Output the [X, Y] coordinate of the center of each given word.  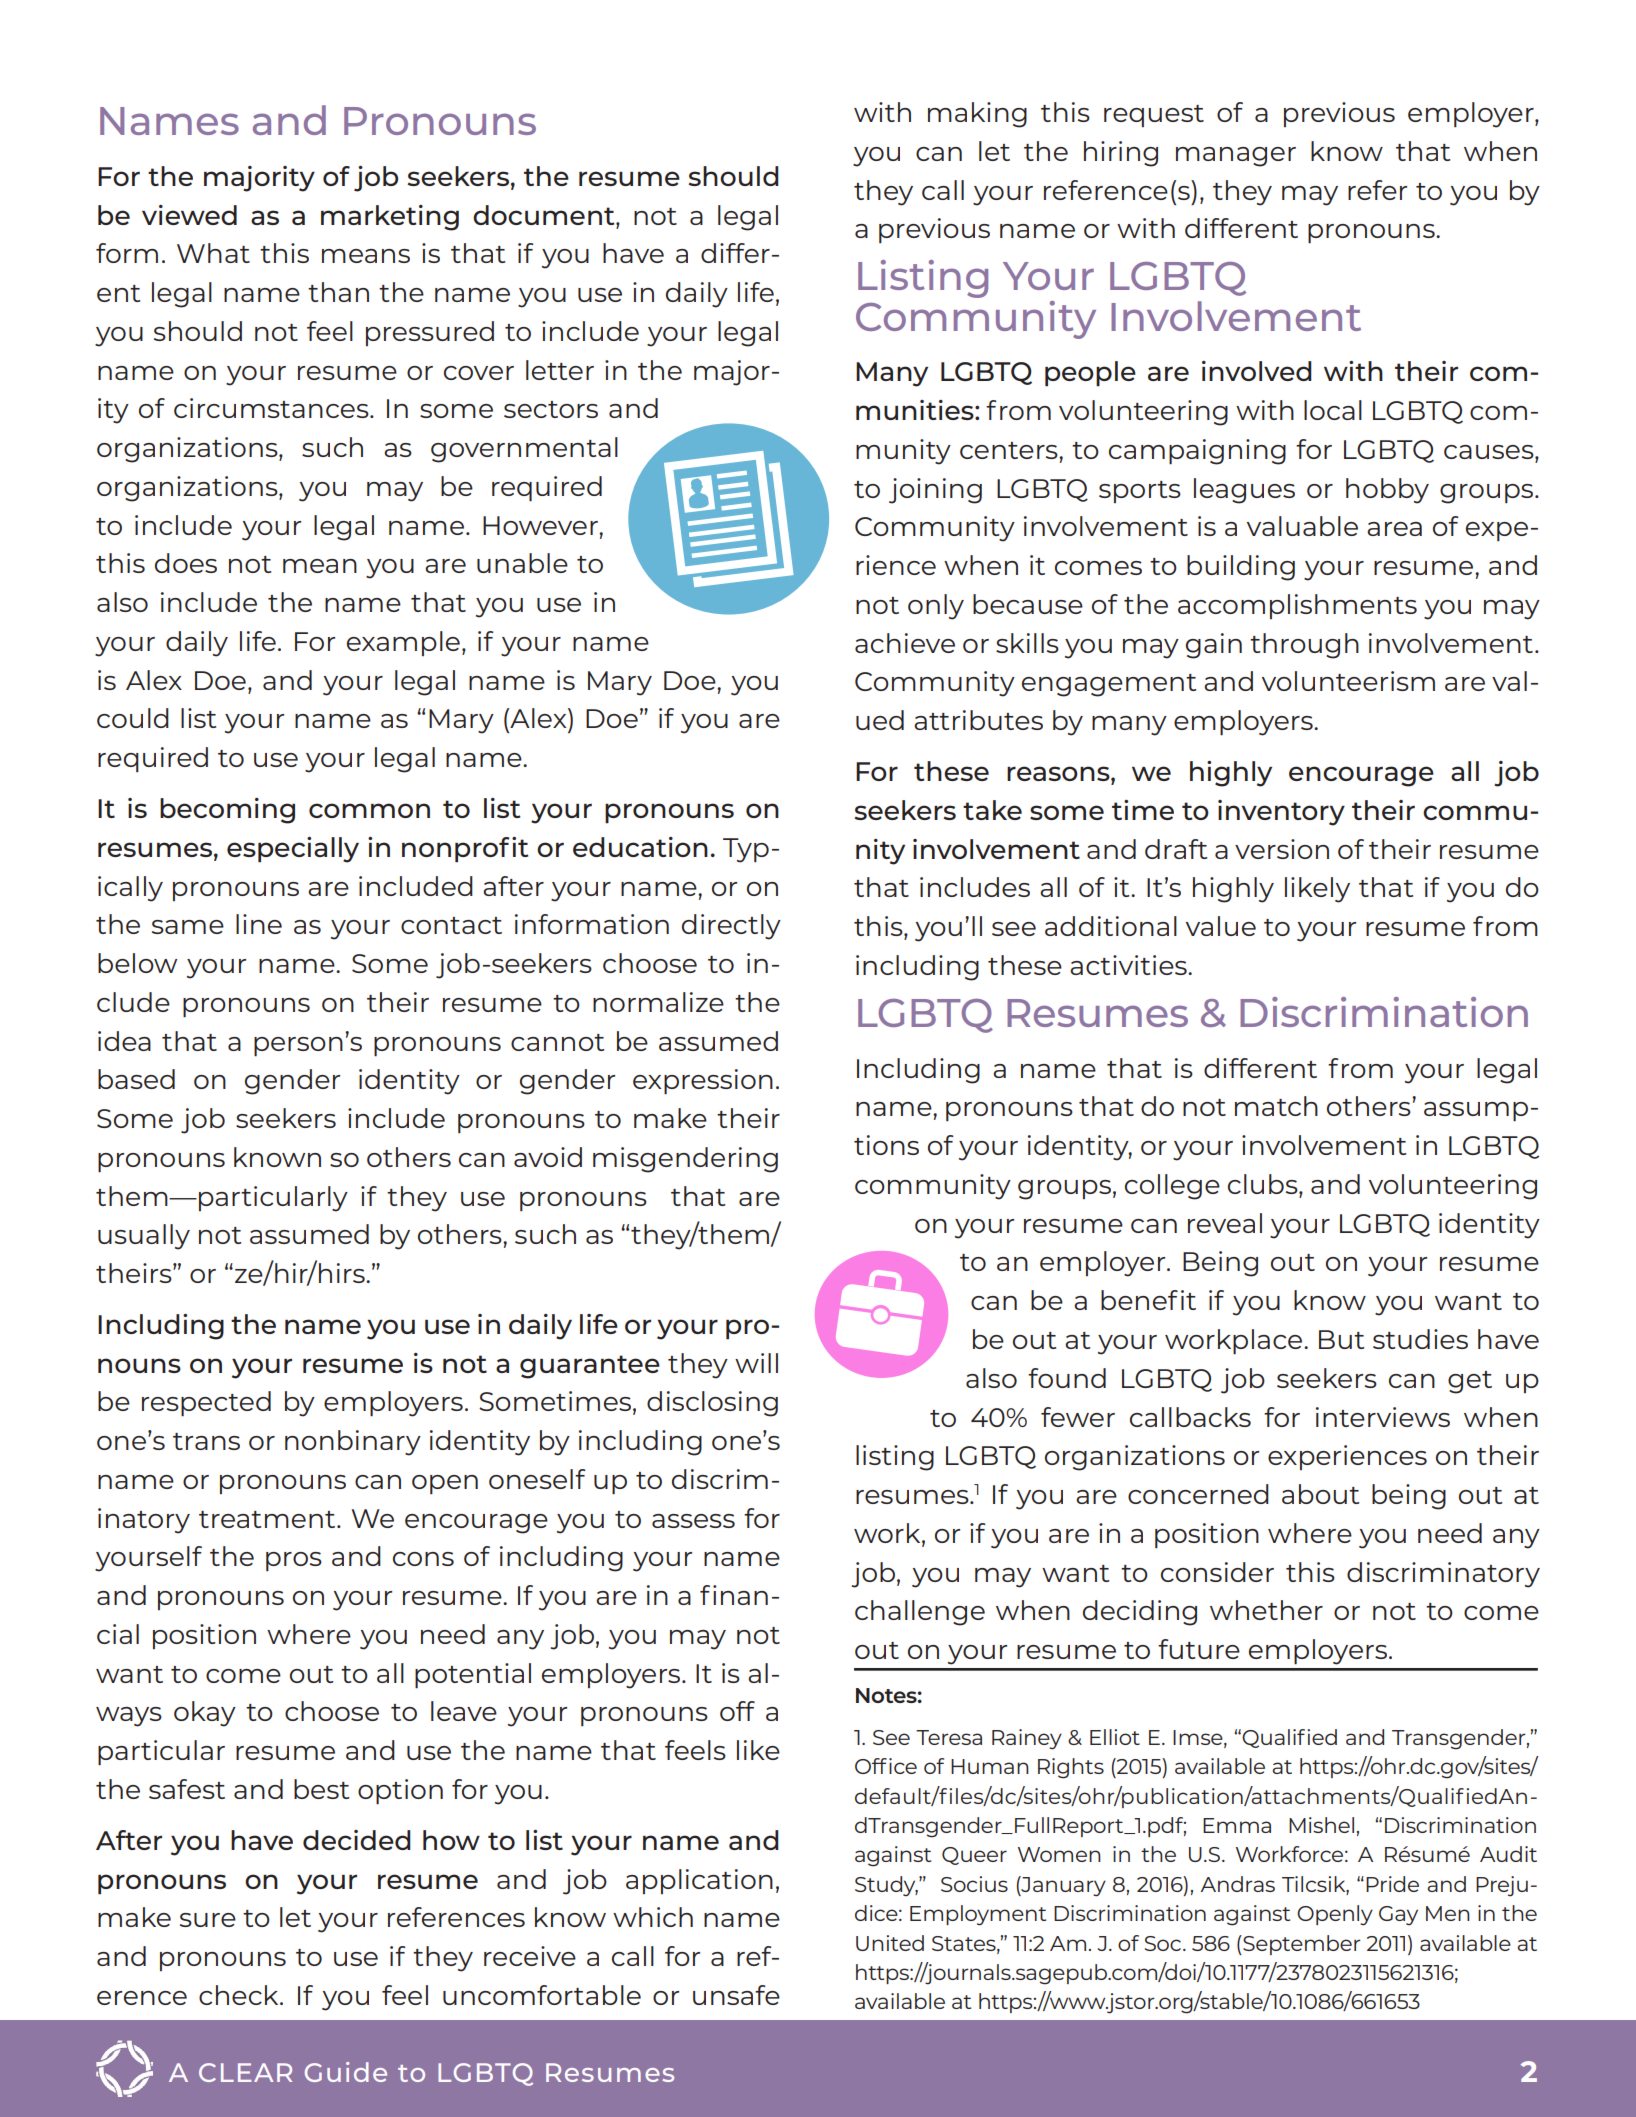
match [1276, 1106]
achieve [905, 643]
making [977, 115]
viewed [189, 215]
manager [1236, 157]
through [1304, 646]
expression [703, 1081]
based [136, 1079]
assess [693, 1521]
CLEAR [245, 2072]
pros [294, 1561]
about [1320, 1494]
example [403, 643]
